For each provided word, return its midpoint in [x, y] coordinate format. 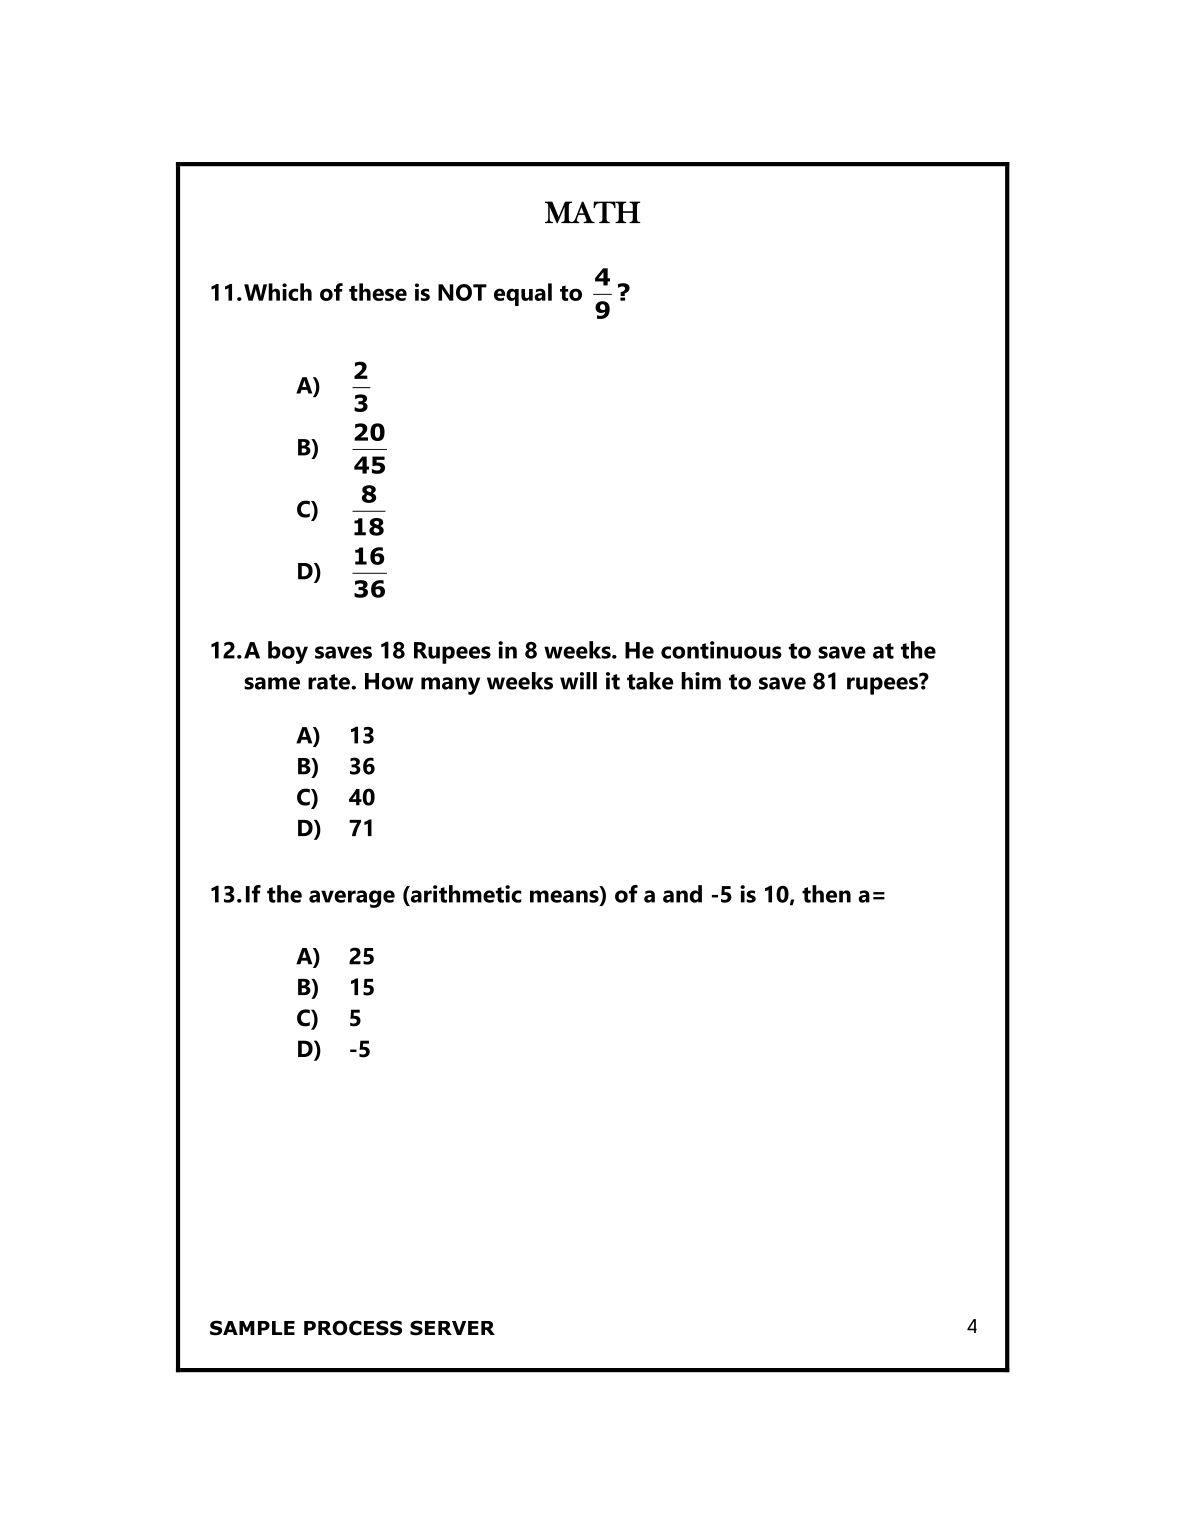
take [650, 681]
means [565, 897]
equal [523, 294]
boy [288, 652]
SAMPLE [252, 1328]
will [578, 681]
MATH [592, 212]
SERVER [452, 1328]
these [378, 292]
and [682, 894]
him [701, 681]
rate [330, 682]
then [826, 894]
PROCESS [353, 1328]
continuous [721, 650]
